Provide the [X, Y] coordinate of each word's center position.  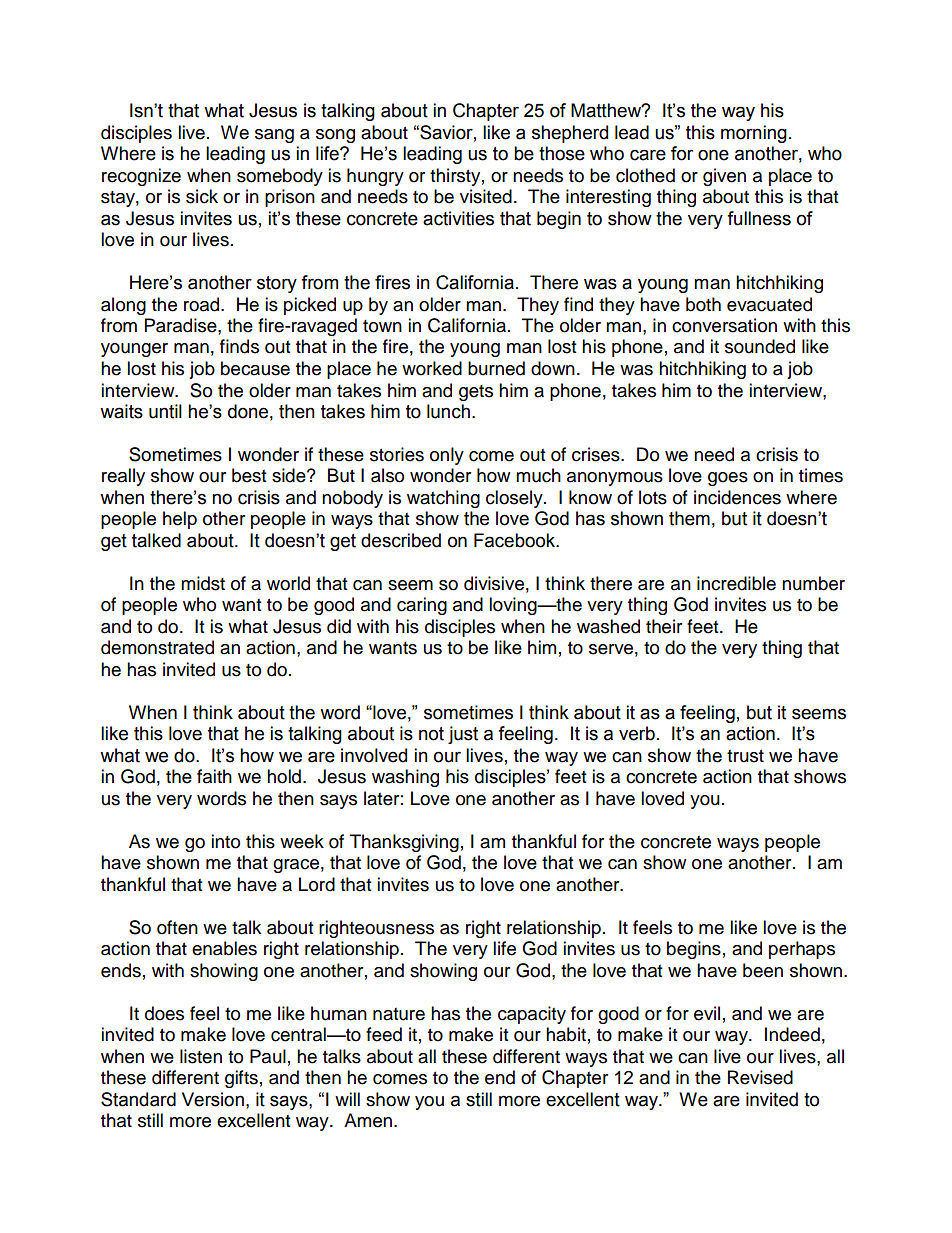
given [724, 177]
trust [745, 756]
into [225, 841]
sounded [760, 346]
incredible [736, 583]
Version [213, 1099]
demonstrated [157, 647]
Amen [368, 1120]
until [165, 411]
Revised [760, 1077]
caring [422, 606]
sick [202, 196]
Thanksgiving [404, 843]
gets [476, 393]
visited [486, 196]
